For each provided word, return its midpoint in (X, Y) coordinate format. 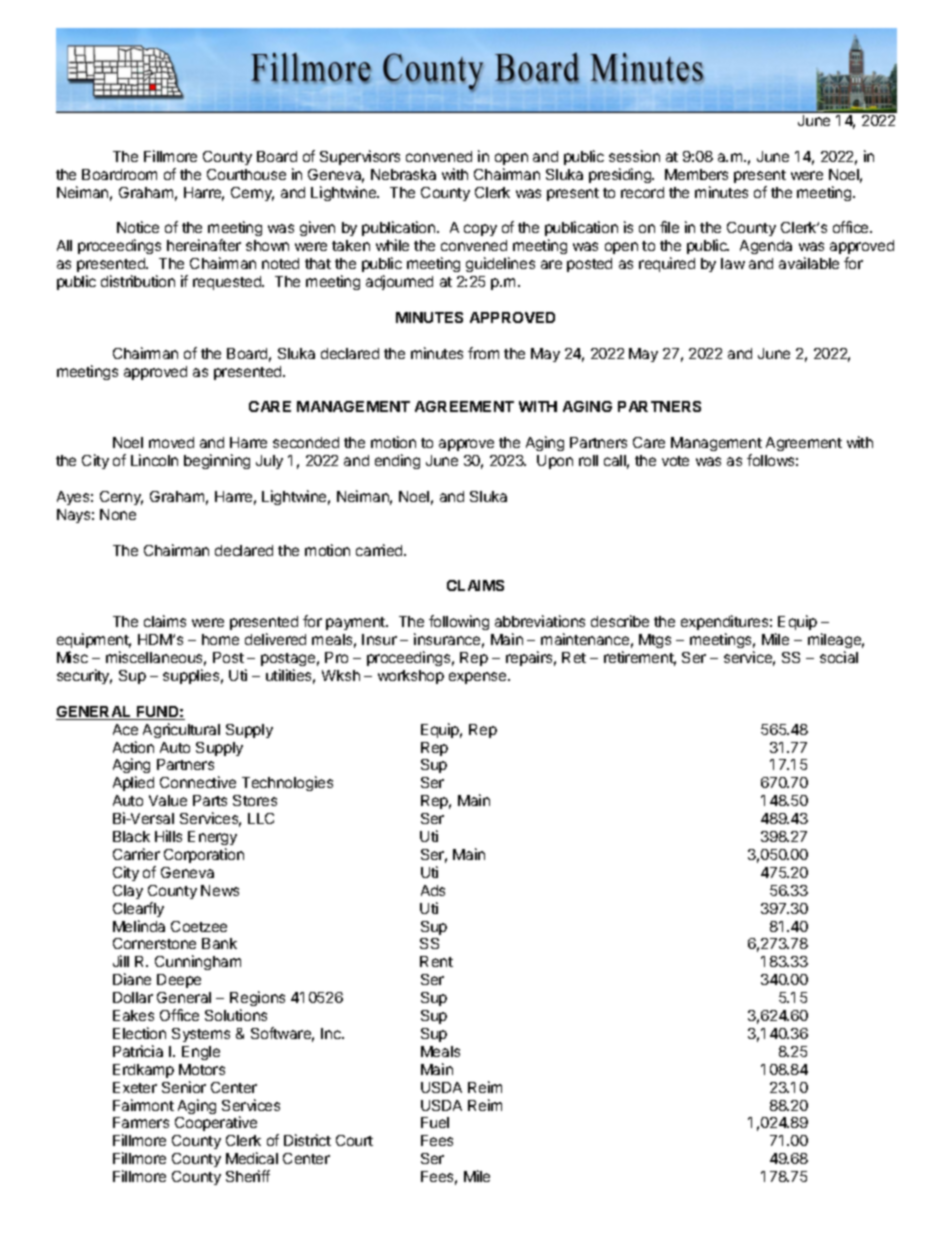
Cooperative (216, 1123)
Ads (433, 890)
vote (675, 461)
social (839, 657)
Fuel (435, 1122)
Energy (212, 838)
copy (480, 230)
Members (696, 174)
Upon (555, 462)
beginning (217, 461)
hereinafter (204, 245)
